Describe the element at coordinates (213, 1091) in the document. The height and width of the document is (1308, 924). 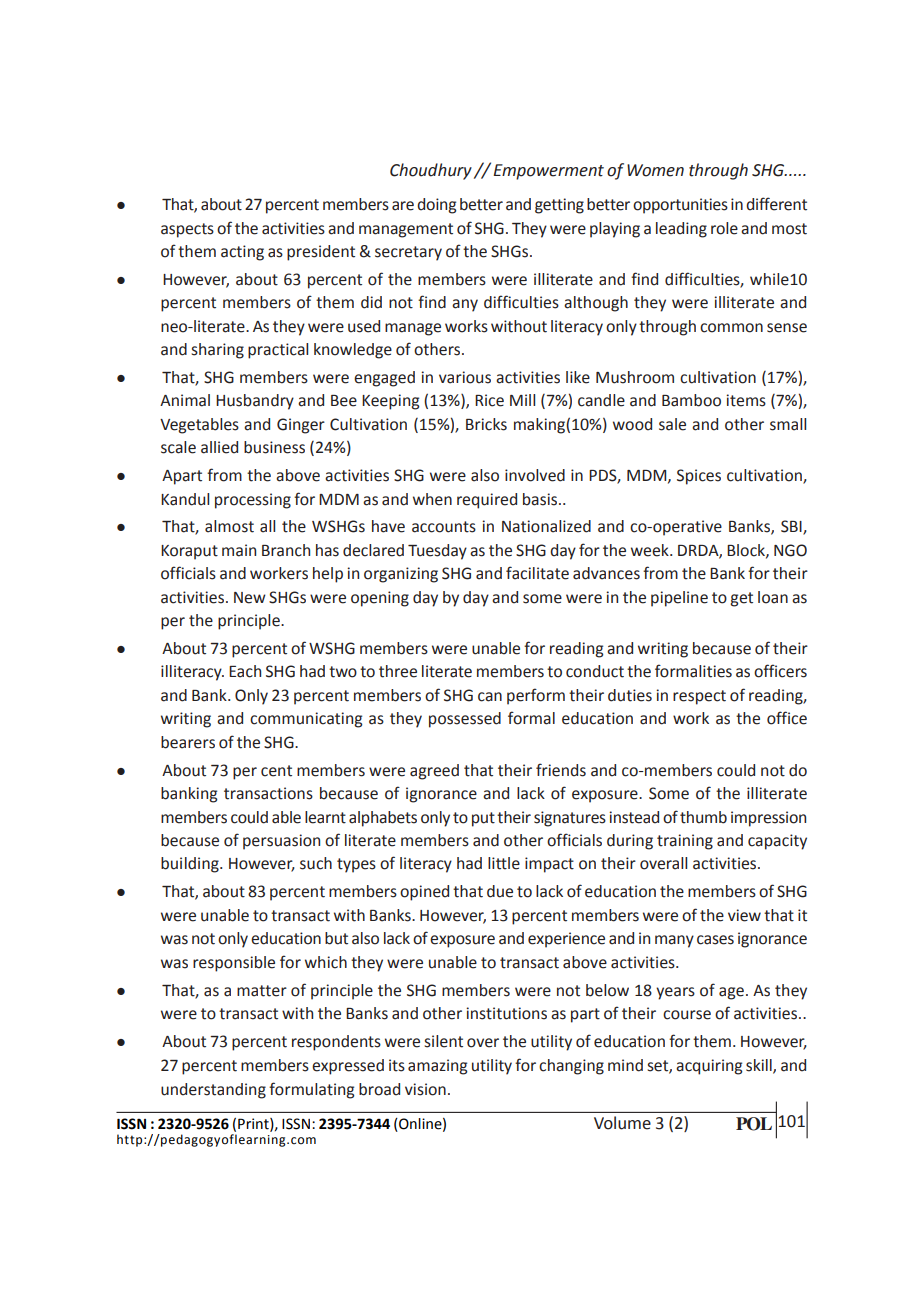
I see `understanding` at that location.
